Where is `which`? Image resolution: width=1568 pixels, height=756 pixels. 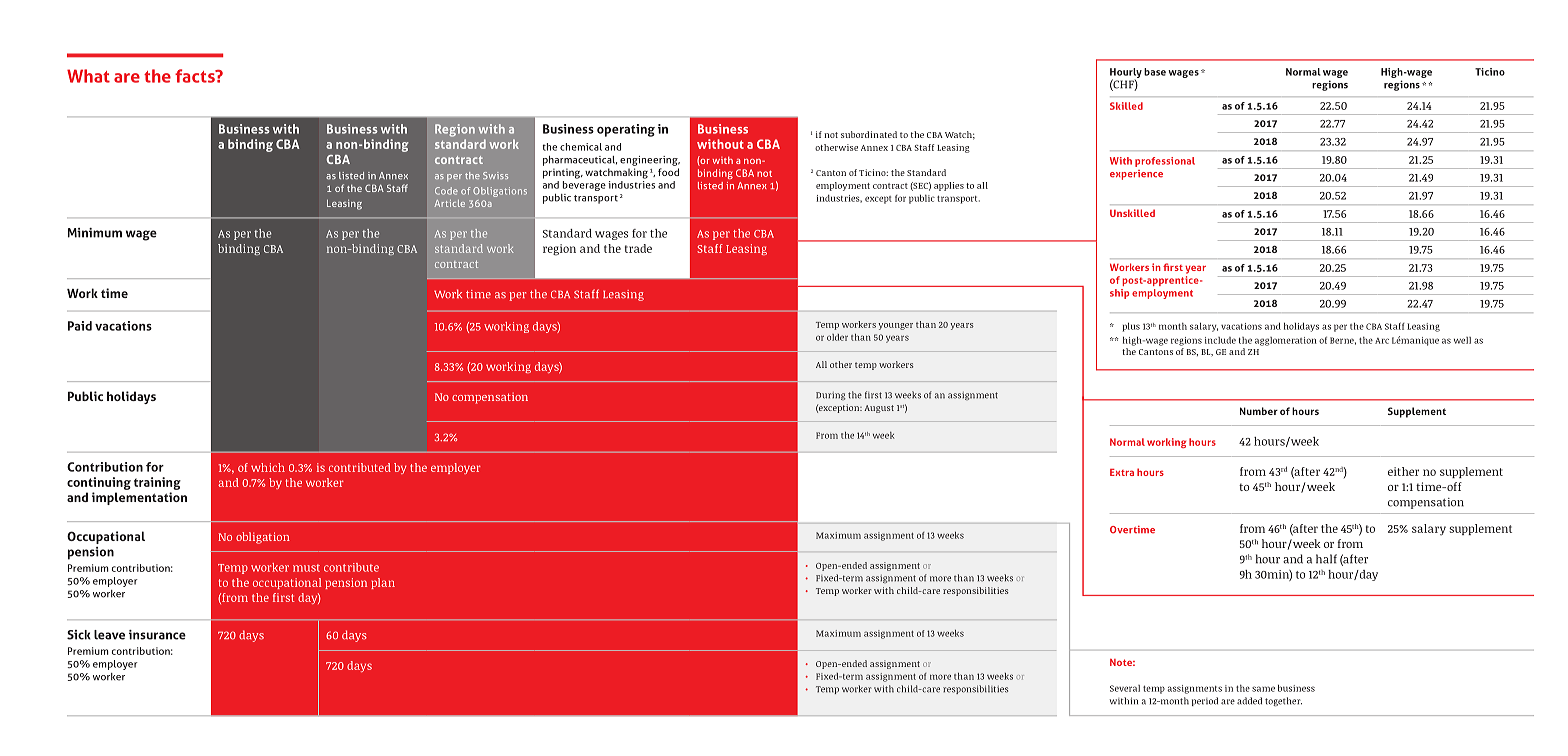 which is located at coordinates (268, 467).
